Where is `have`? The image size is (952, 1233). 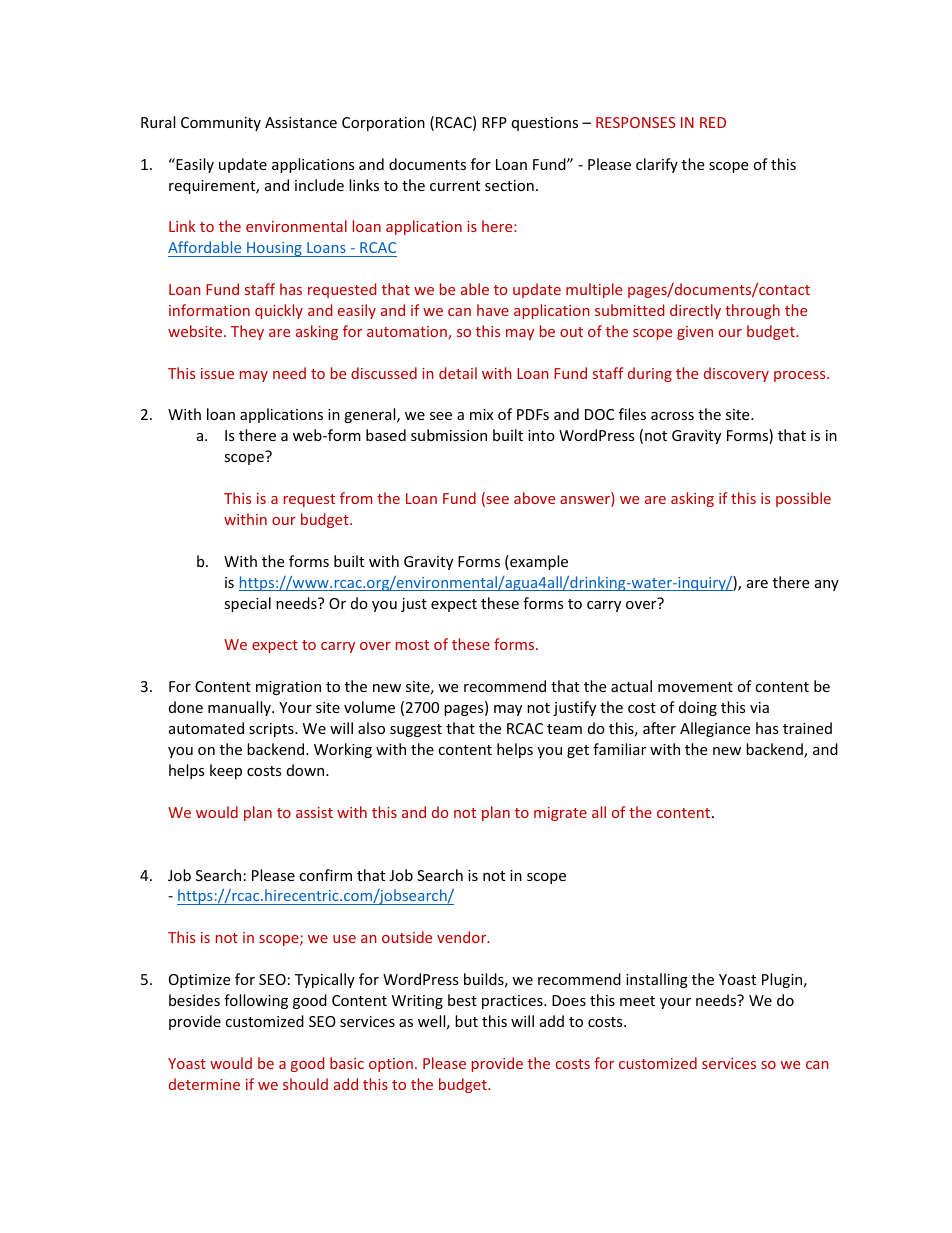 have is located at coordinates (493, 310).
